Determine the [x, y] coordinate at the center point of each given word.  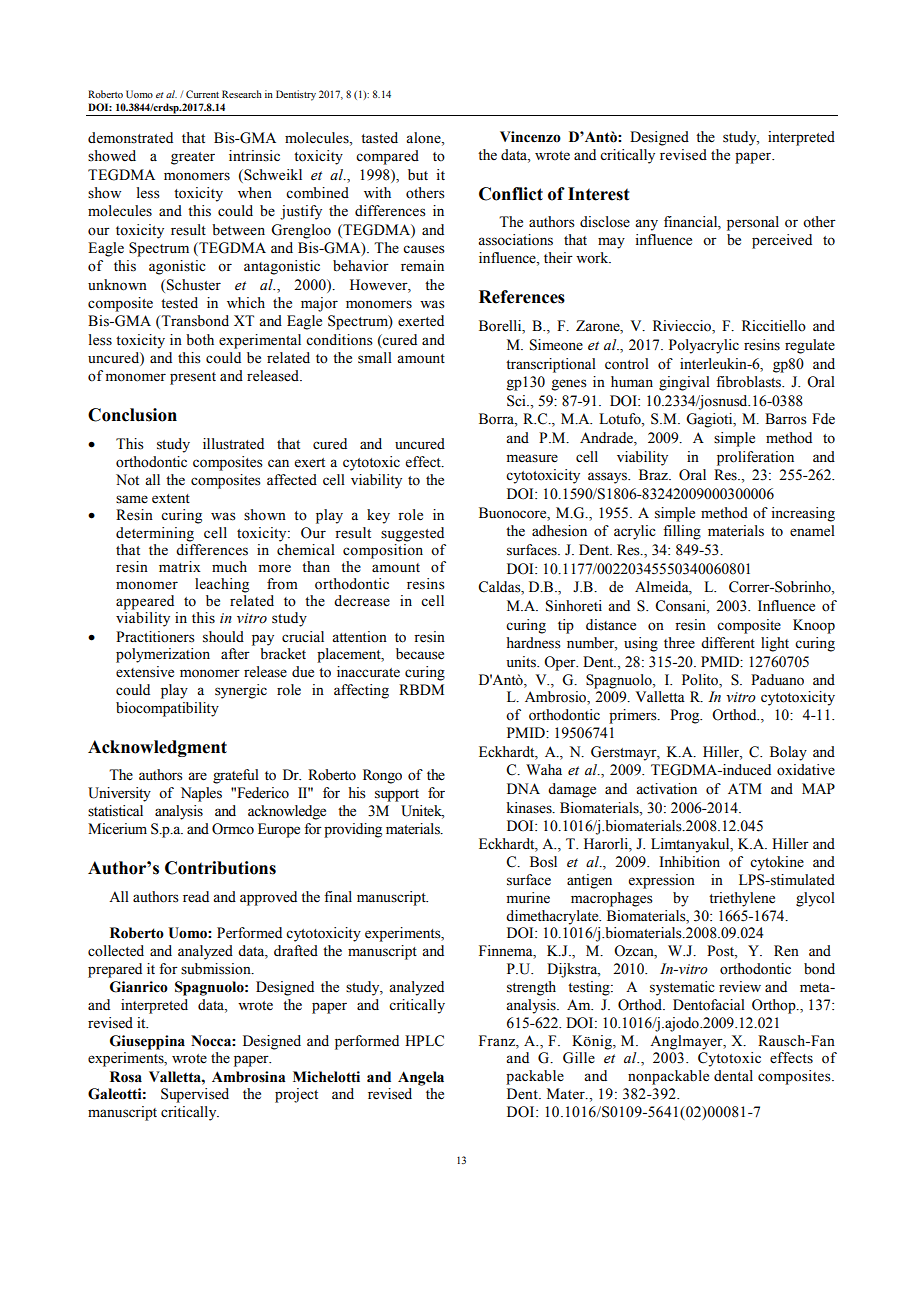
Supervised [195, 1095]
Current [202, 94]
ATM [745, 788]
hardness [534, 643]
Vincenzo [530, 137]
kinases [530, 808]
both [200, 340]
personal [753, 223]
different [728, 643]
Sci [517, 401]
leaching [222, 585]
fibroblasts [750, 382]
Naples [201, 794]
